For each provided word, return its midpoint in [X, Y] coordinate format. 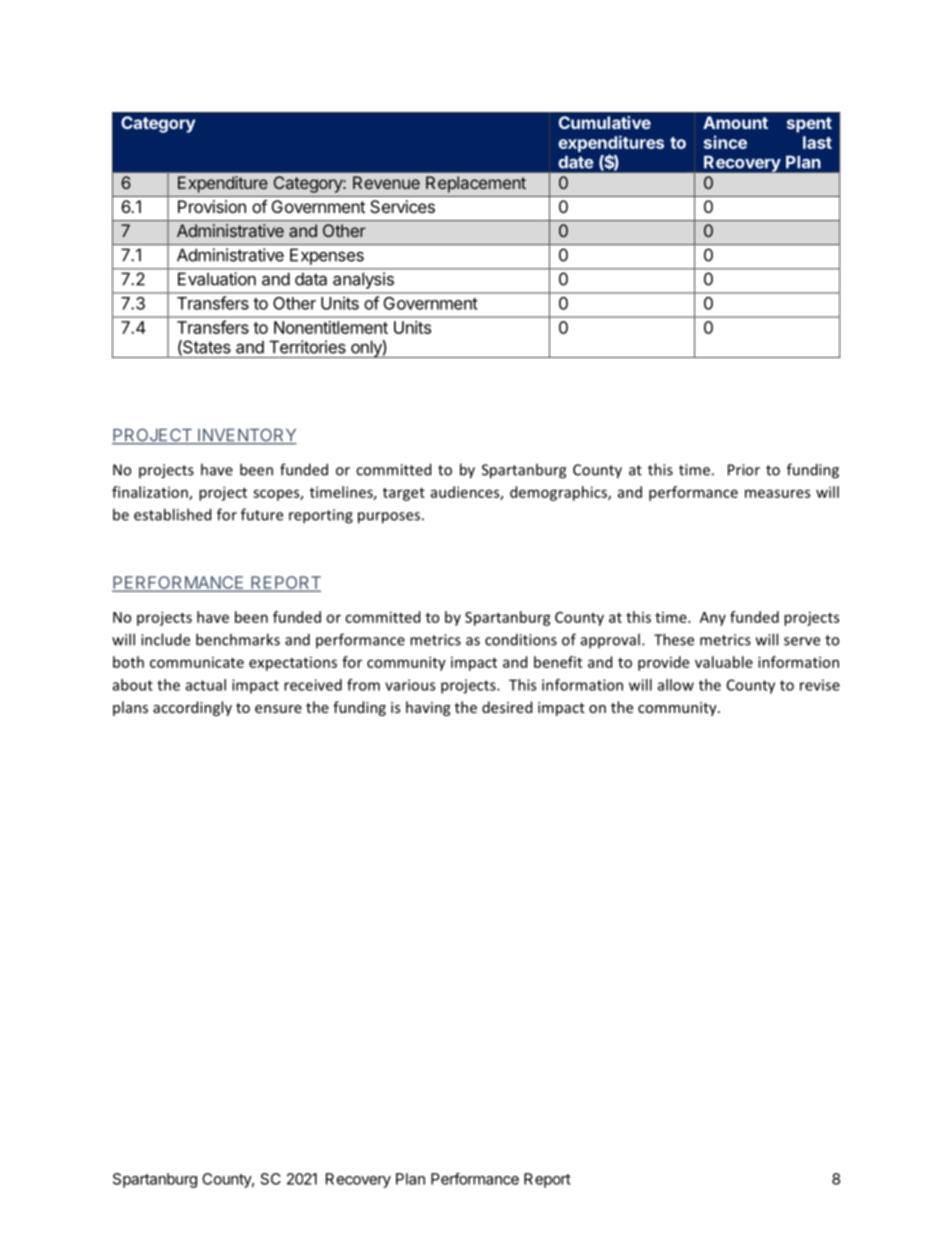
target [404, 494]
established [172, 514]
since [725, 142]
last [817, 142]
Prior [744, 470]
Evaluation [217, 279]
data [311, 279]
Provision [212, 206]
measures [777, 493]
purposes [389, 518]
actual [206, 685]
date [576, 162]
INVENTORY [246, 436]
